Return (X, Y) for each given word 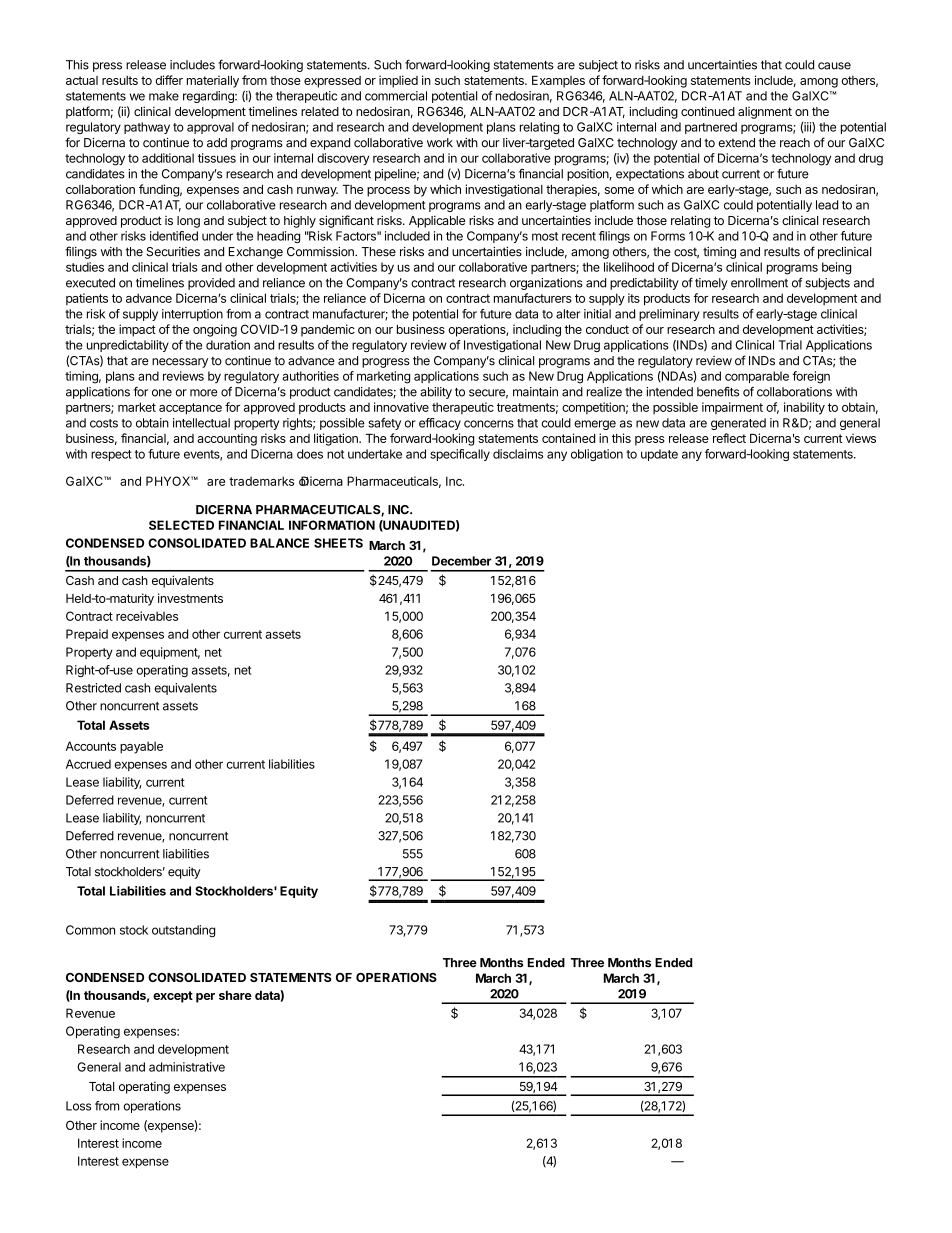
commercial (396, 96)
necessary (180, 363)
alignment (765, 113)
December (462, 561)
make (164, 96)
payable (141, 747)
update (659, 455)
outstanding (183, 931)
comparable (757, 377)
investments (190, 598)
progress (386, 363)
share (235, 995)
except (173, 997)
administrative (187, 1067)
